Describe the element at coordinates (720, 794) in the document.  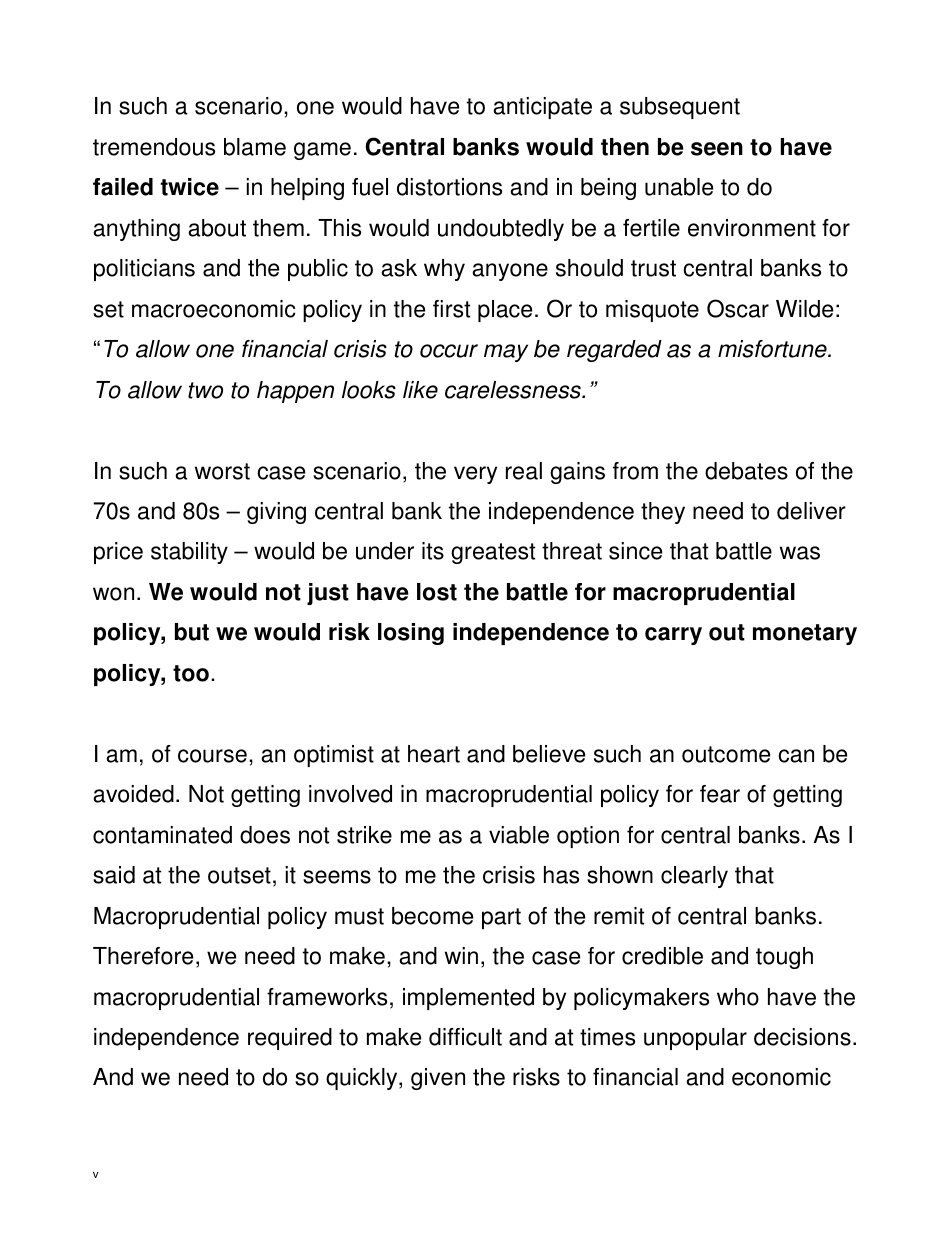
I see `fear` at that location.
